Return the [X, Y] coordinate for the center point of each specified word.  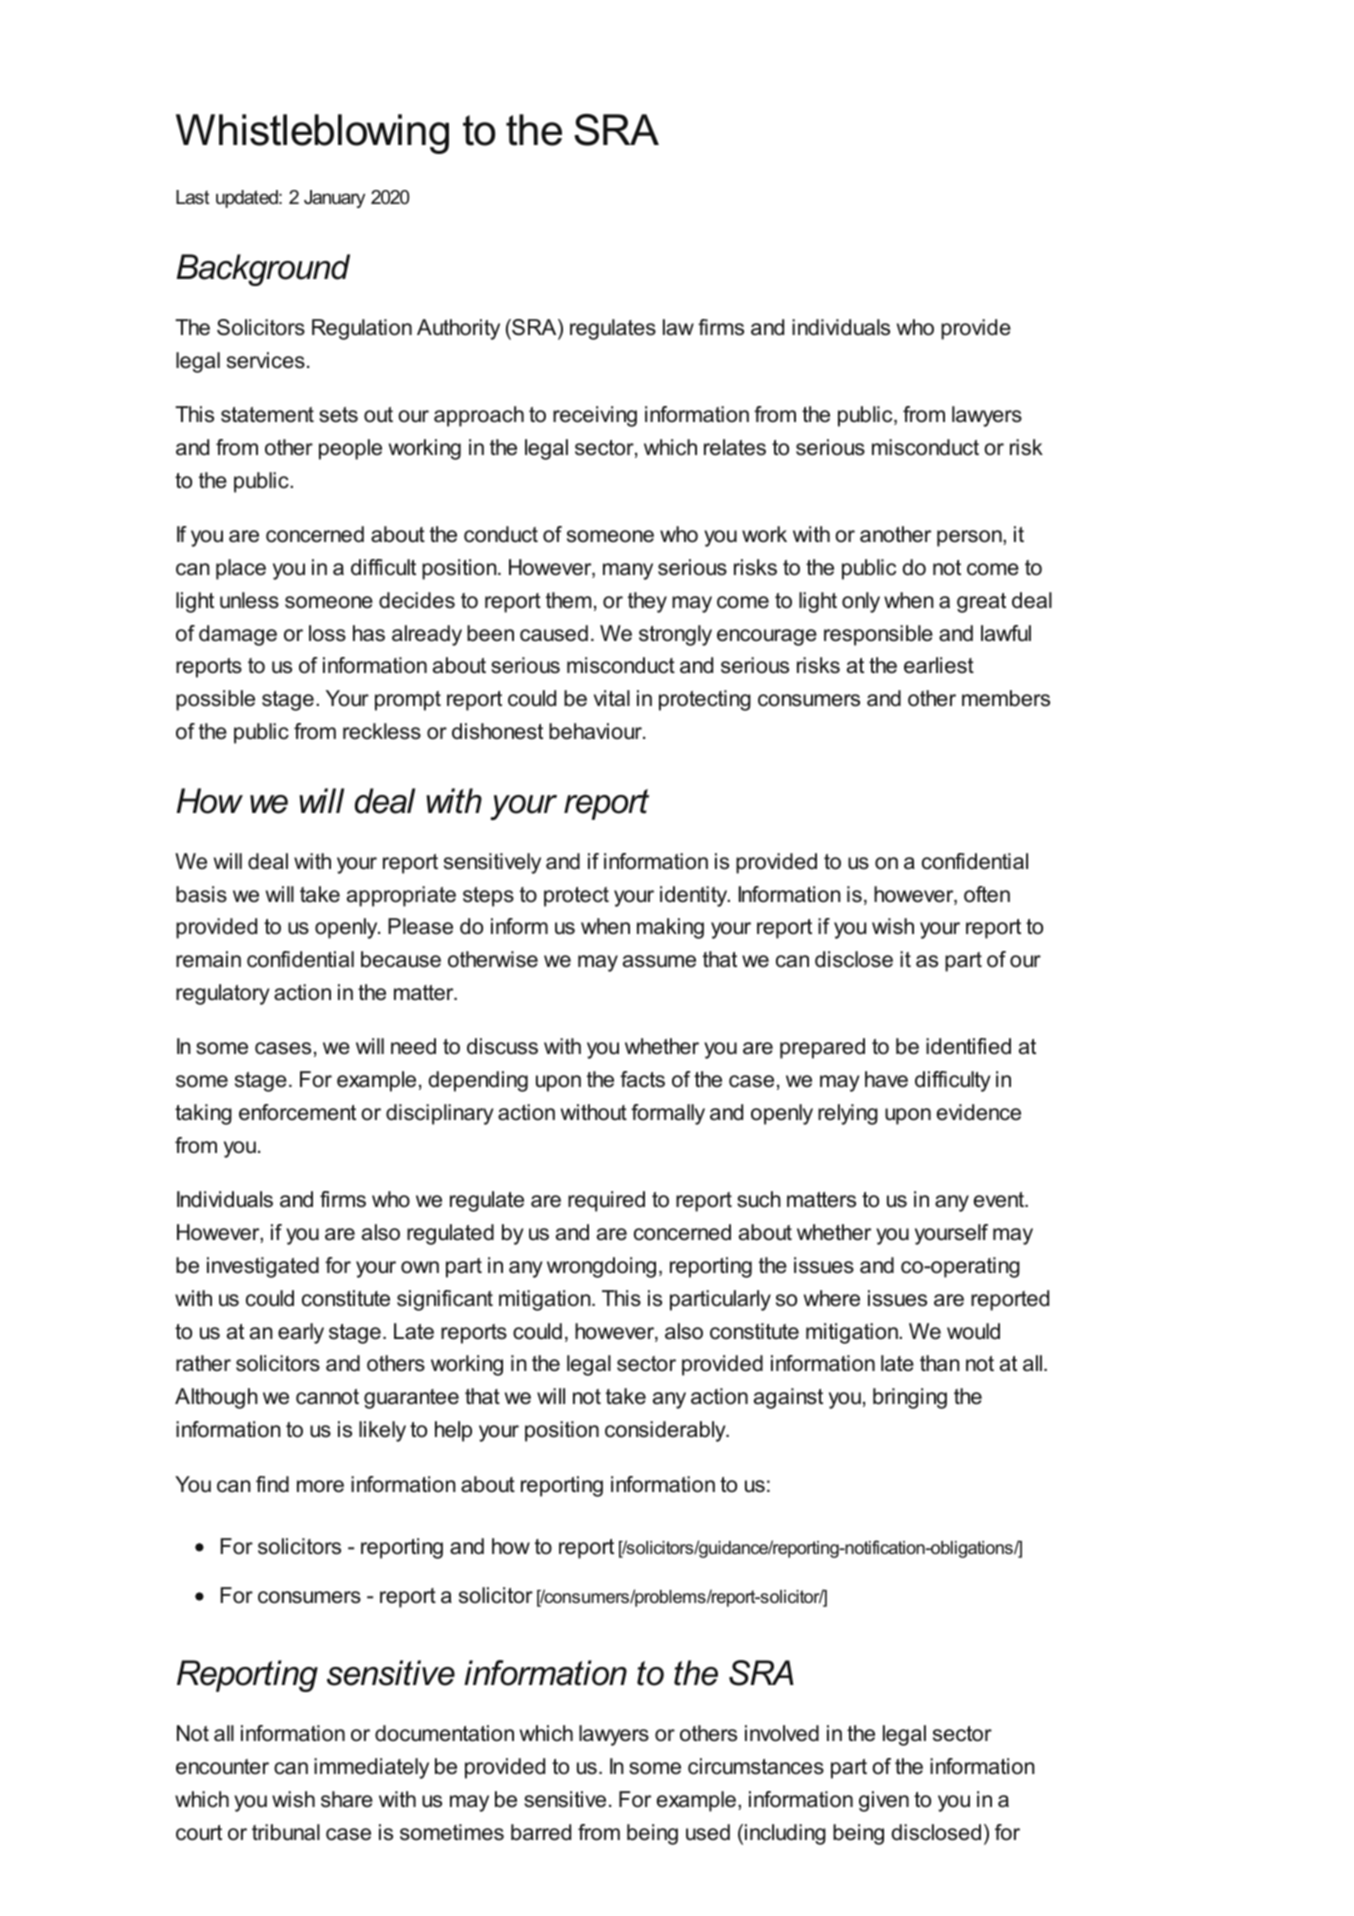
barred [541, 1832]
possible [215, 700]
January [334, 199]
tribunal [286, 1832]
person [970, 538]
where [832, 1298]
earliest [939, 665]
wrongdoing [601, 1267]
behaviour [596, 731]
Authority [458, 329]
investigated [263, 1267]
